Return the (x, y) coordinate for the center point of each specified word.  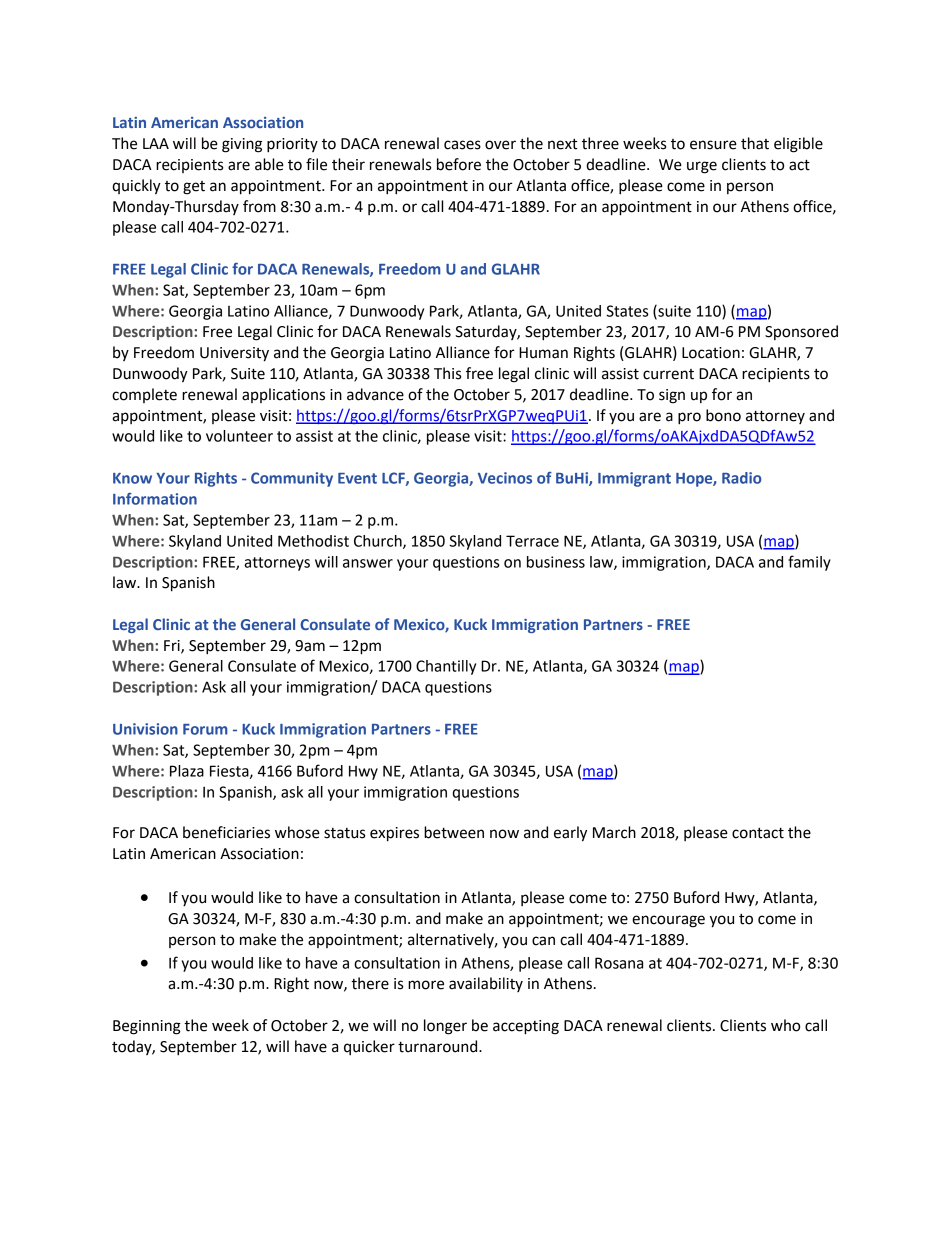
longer (445, 1027)
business (556, 562)
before (459, 164)
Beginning (147, 1027)
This (447, 373)
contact (758, 833)
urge (702, 167)
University (234, 354)
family (809, 563)
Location (711, 353)
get (194, 188)
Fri (173, 646)
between (454, 832)
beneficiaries (226, 832)
